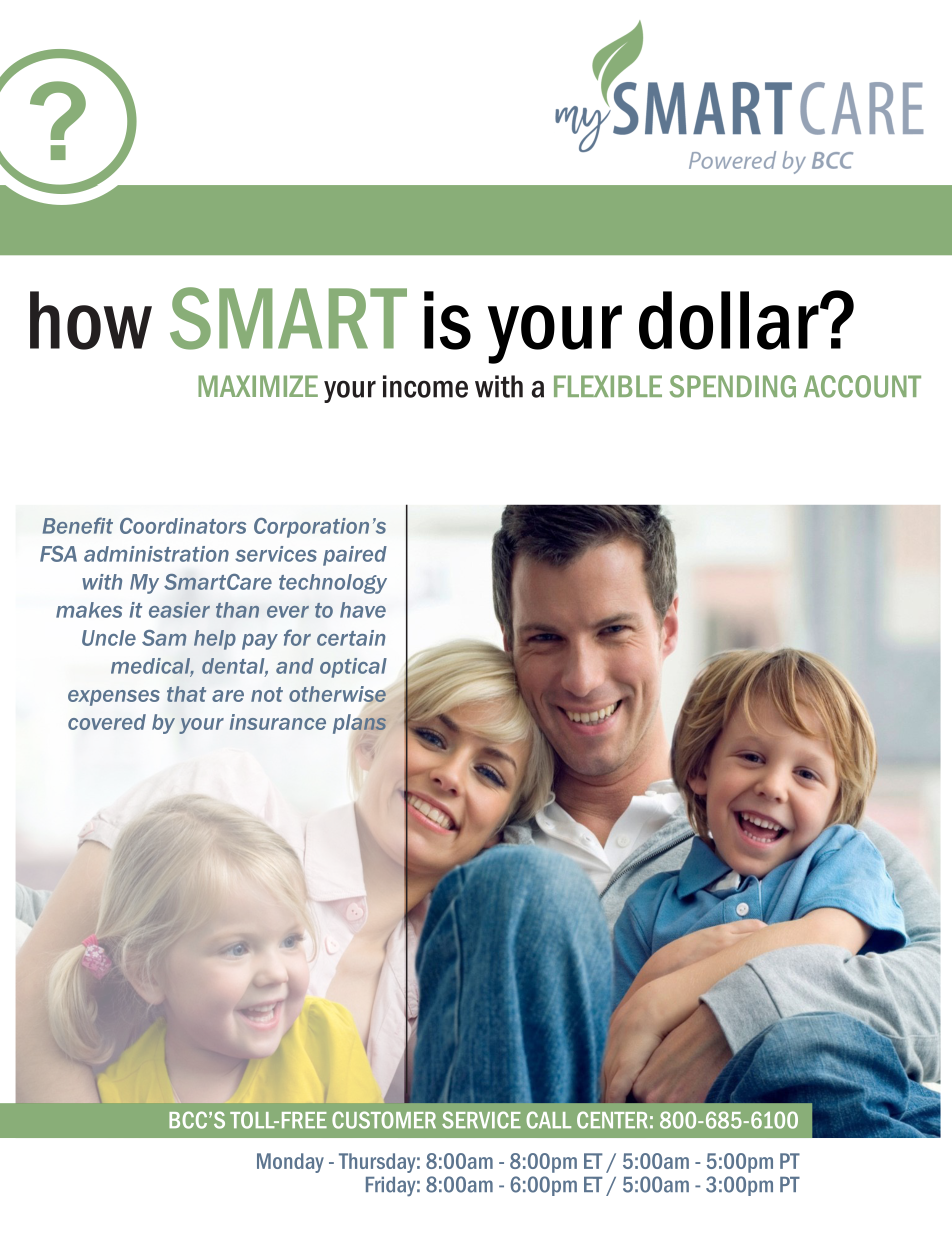 This screenshot has width=952, height=1233. What do you see at coordinates (612, 1120) in the screenshot?
I see `CENTER` at bounding box center [612, 1120].
